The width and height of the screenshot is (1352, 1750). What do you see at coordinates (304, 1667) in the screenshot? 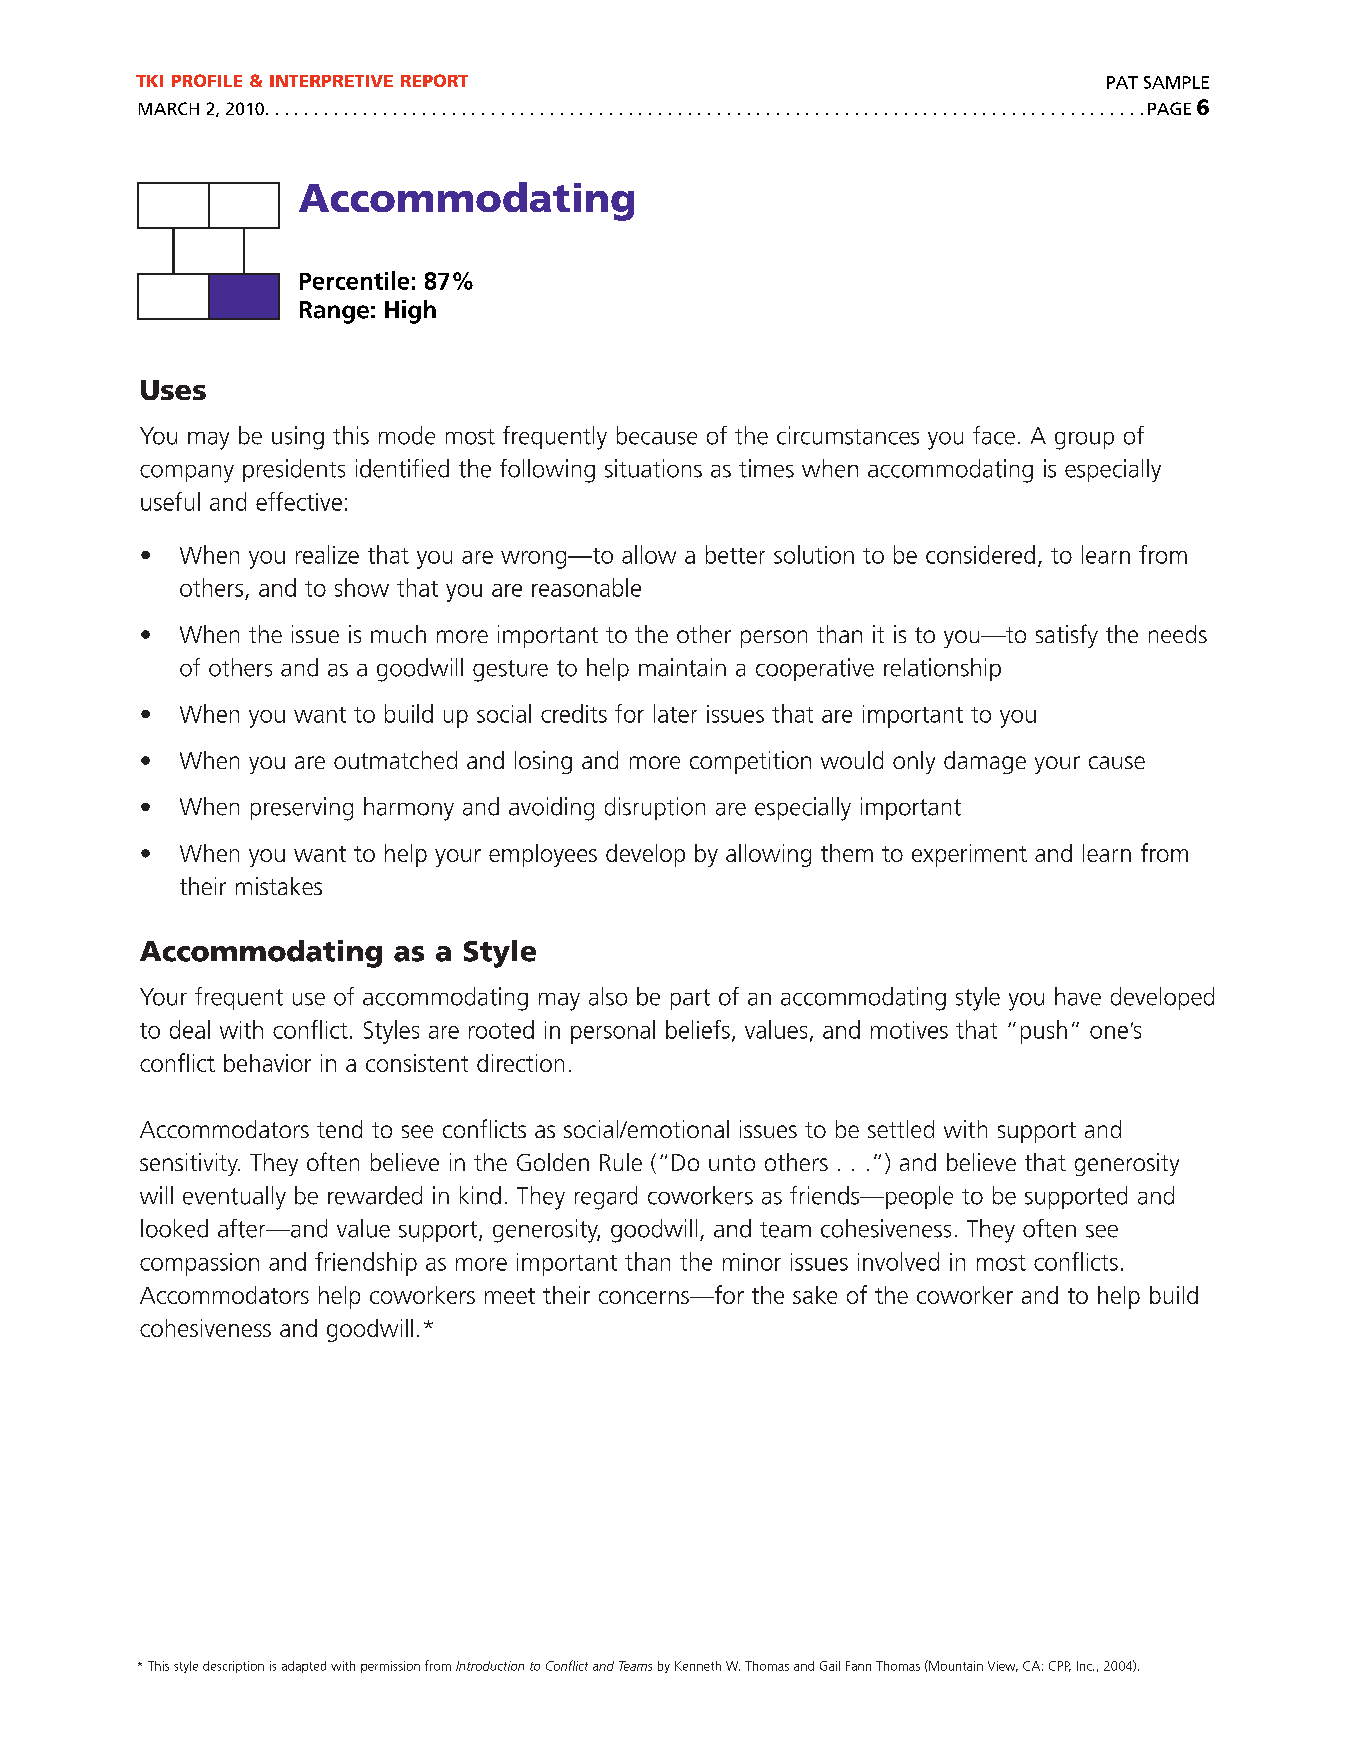
I see `adapted` at bounding box center [304, 1667].
